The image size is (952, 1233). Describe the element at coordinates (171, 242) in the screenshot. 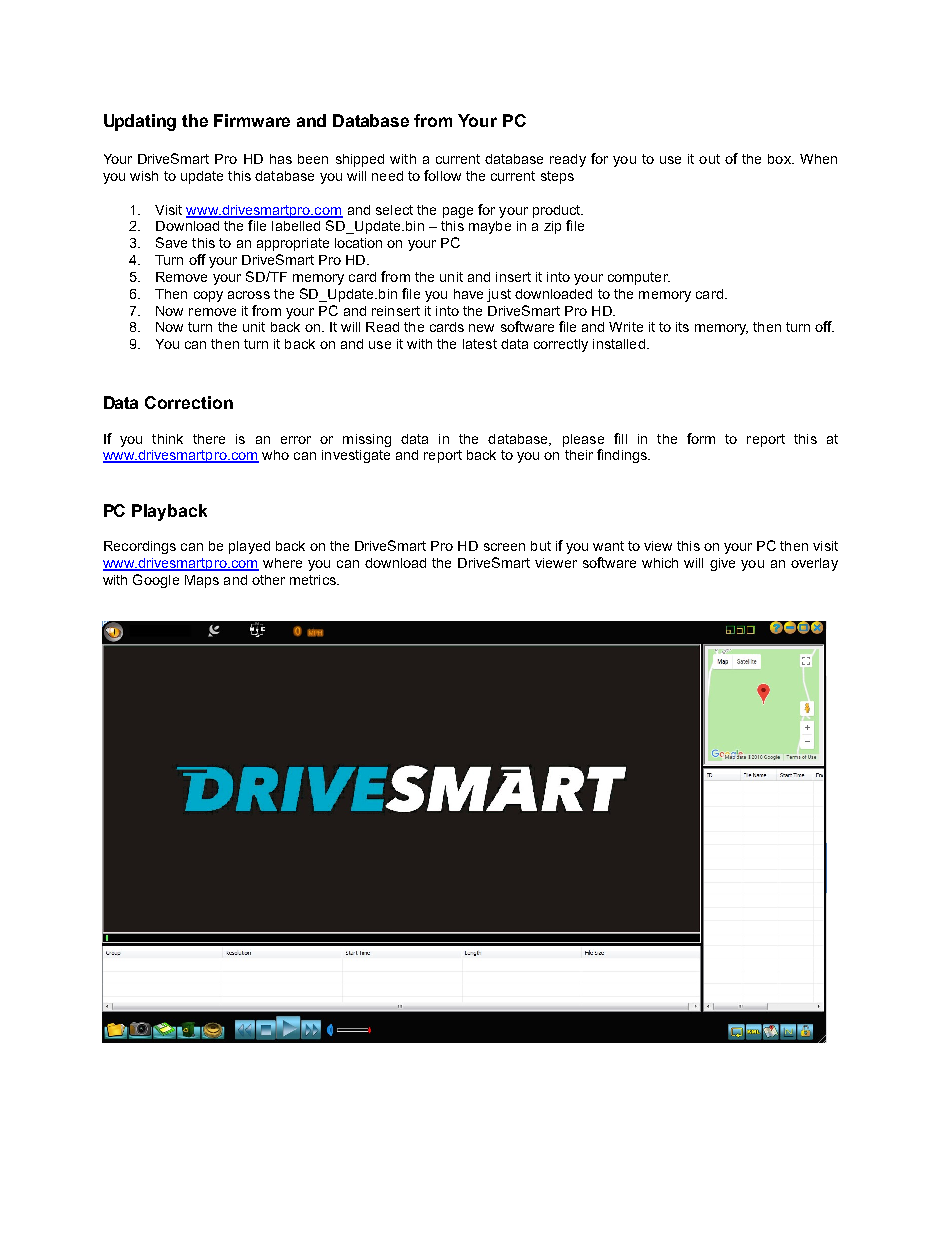

I see `Save` at that location.
